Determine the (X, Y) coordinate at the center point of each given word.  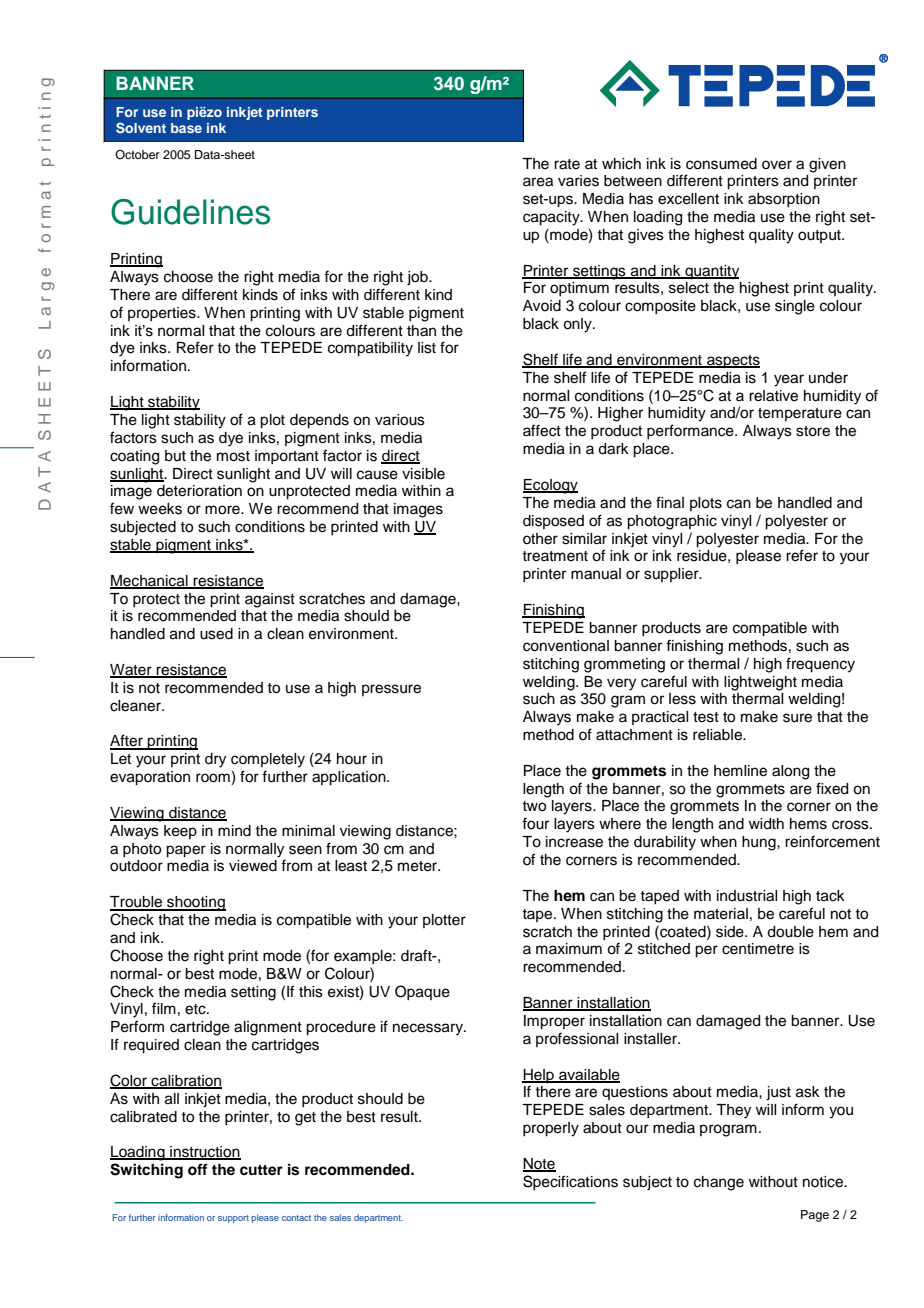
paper (186, 851)
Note (539, 1164)
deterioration (199, 491)
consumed (721, 164)
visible (423, 474)
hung (760, 843)
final (670, 502)
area (538, 182)
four (535, 823)
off (198, 1169)
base (186, 128)
